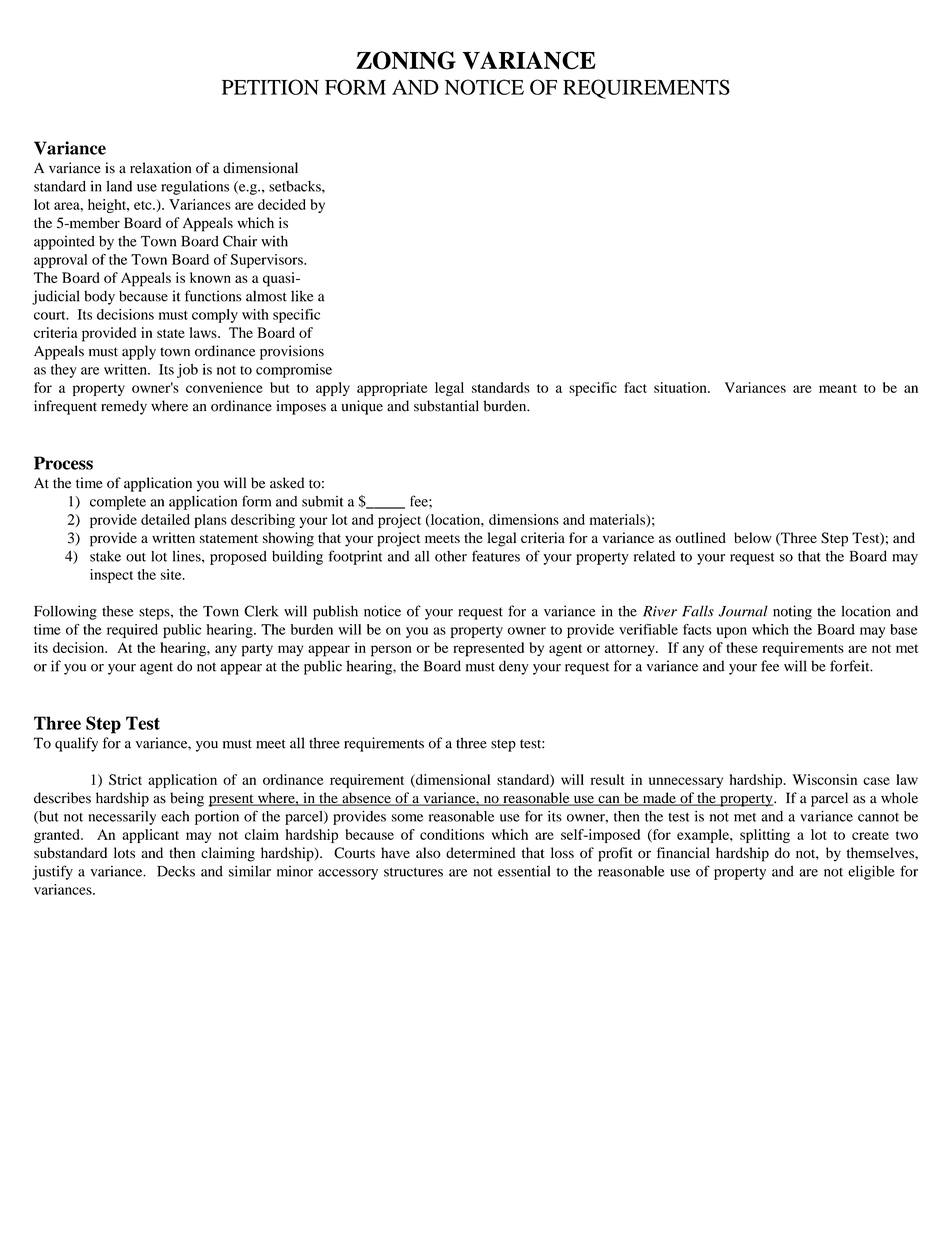 This image has width=952, height=1233. What do you see at coordinates (514, 667) in the image?
I see `deny` at bounding box center [514, 667].
